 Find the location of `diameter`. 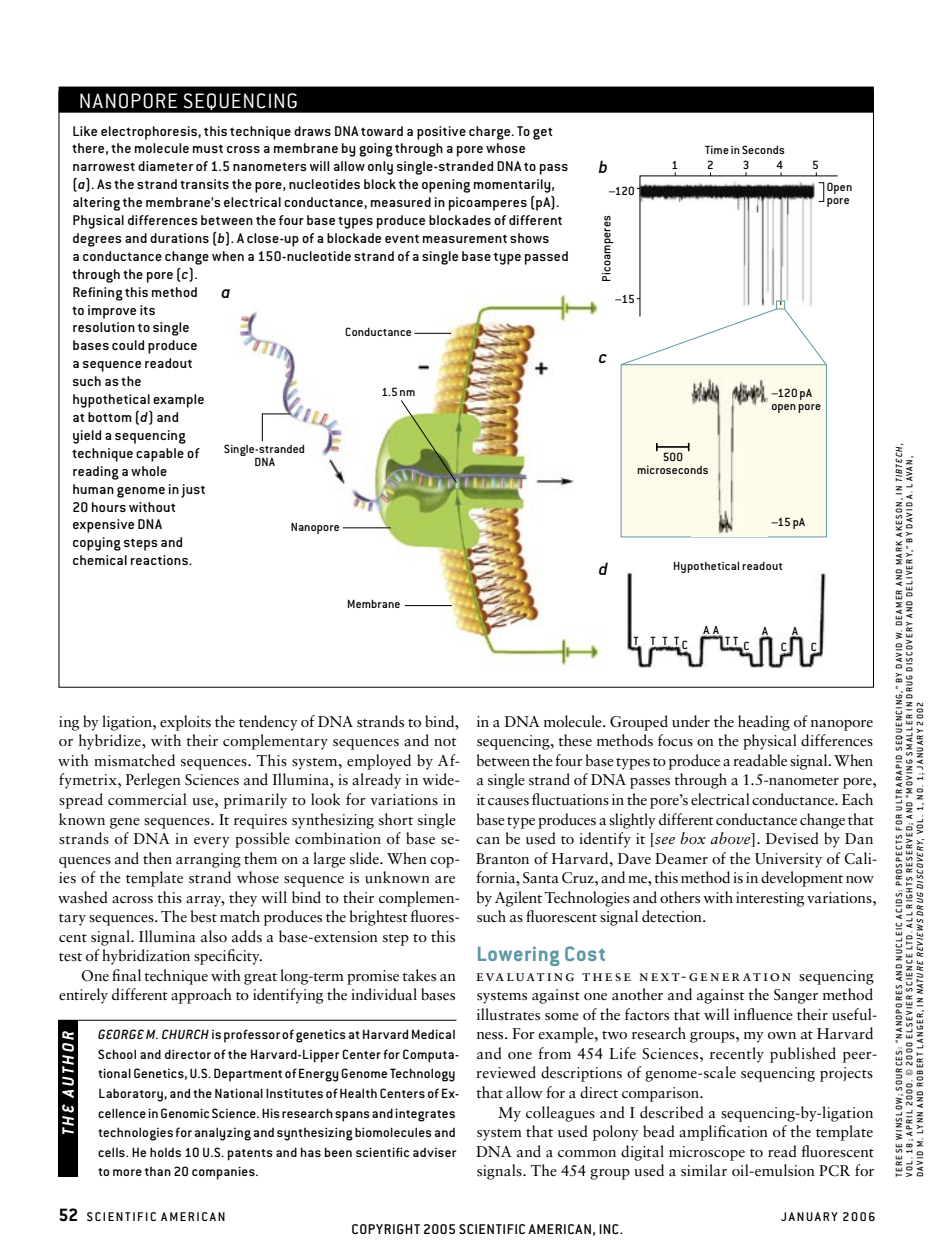

diameter is located at coordinates (165, 166).
